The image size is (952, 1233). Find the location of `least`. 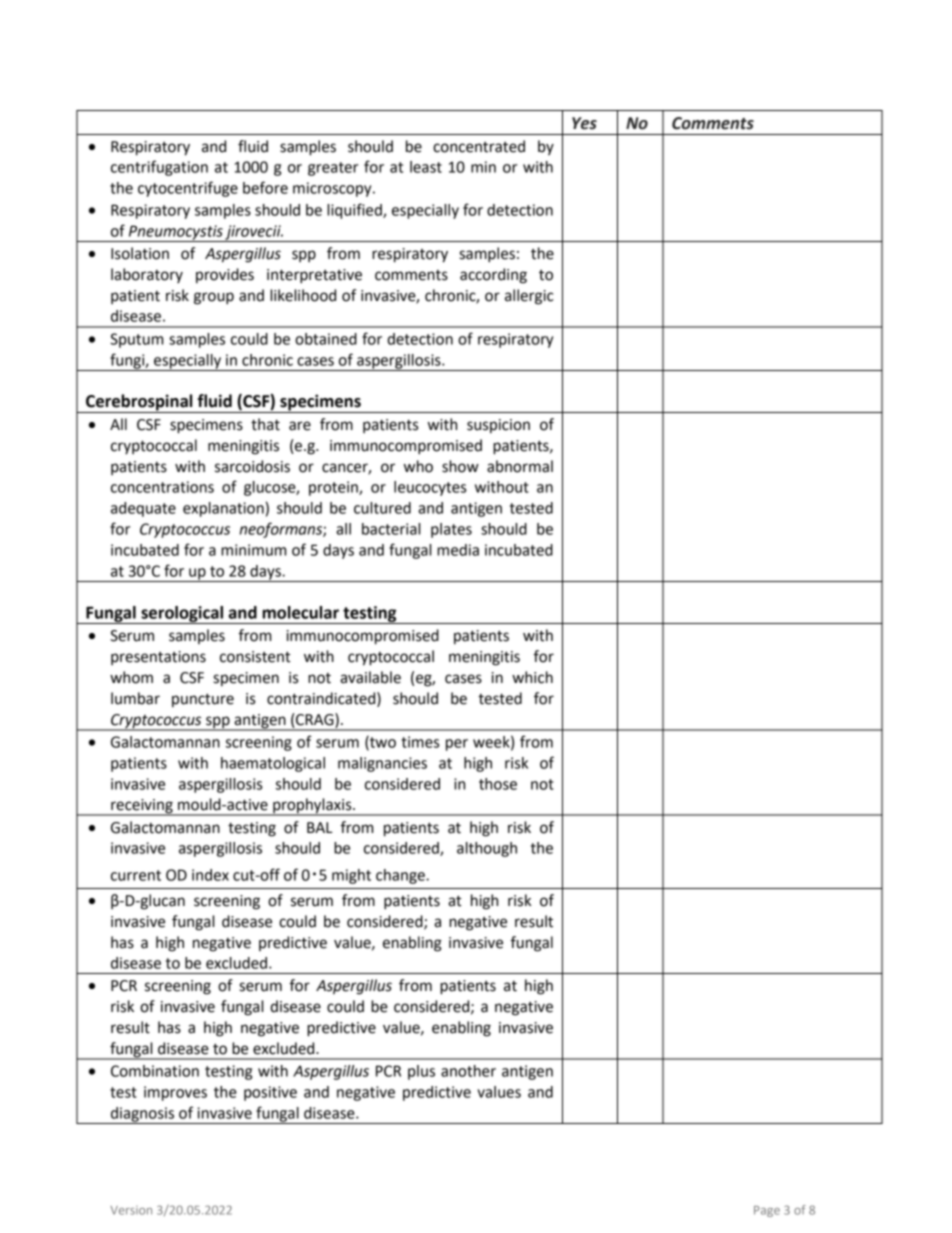

least is located at coordinates (426, 167).
